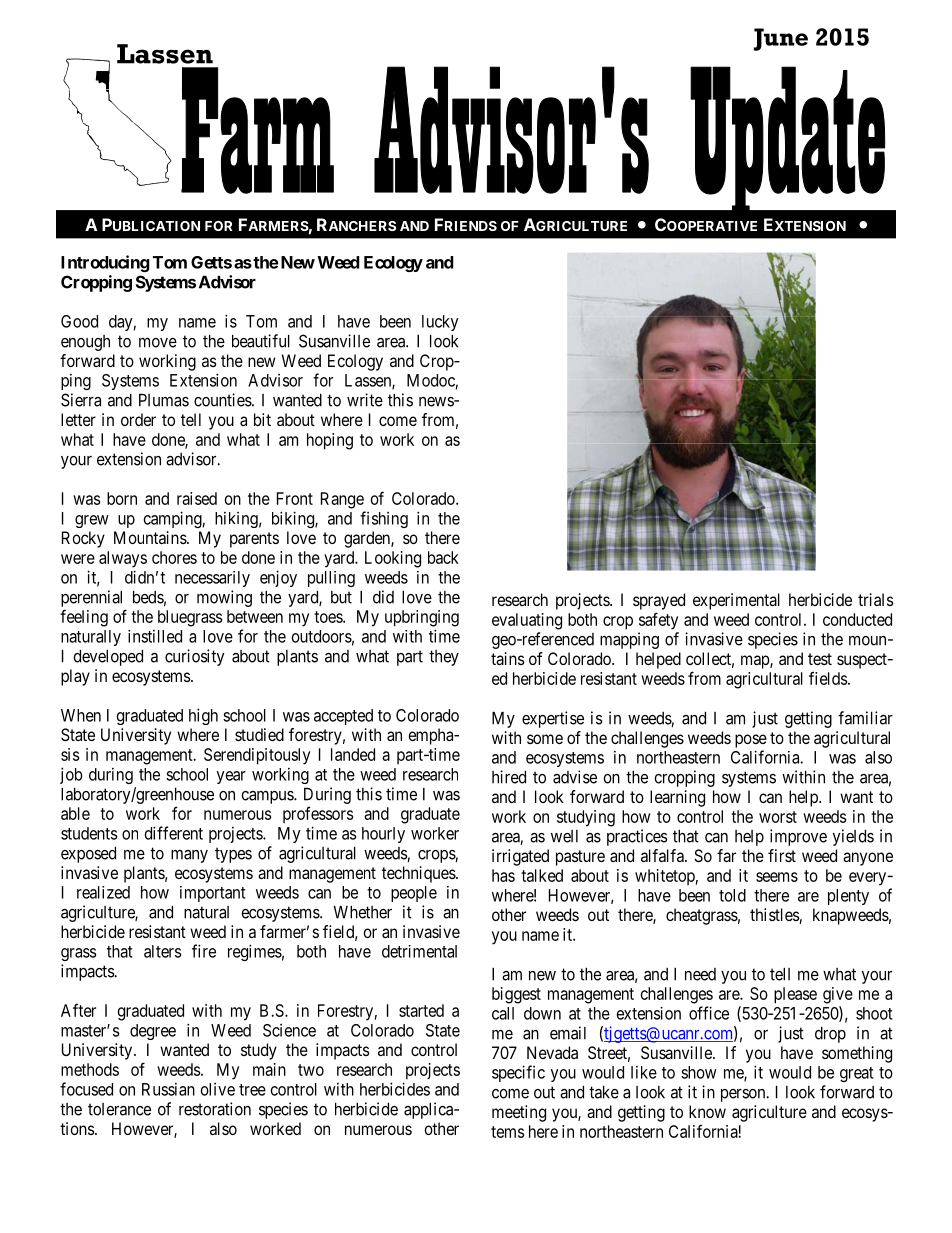  What do you see at coordinates (168, 1089) in the screenshot?
I see `Russian` at bounding box center [168, 1089].
